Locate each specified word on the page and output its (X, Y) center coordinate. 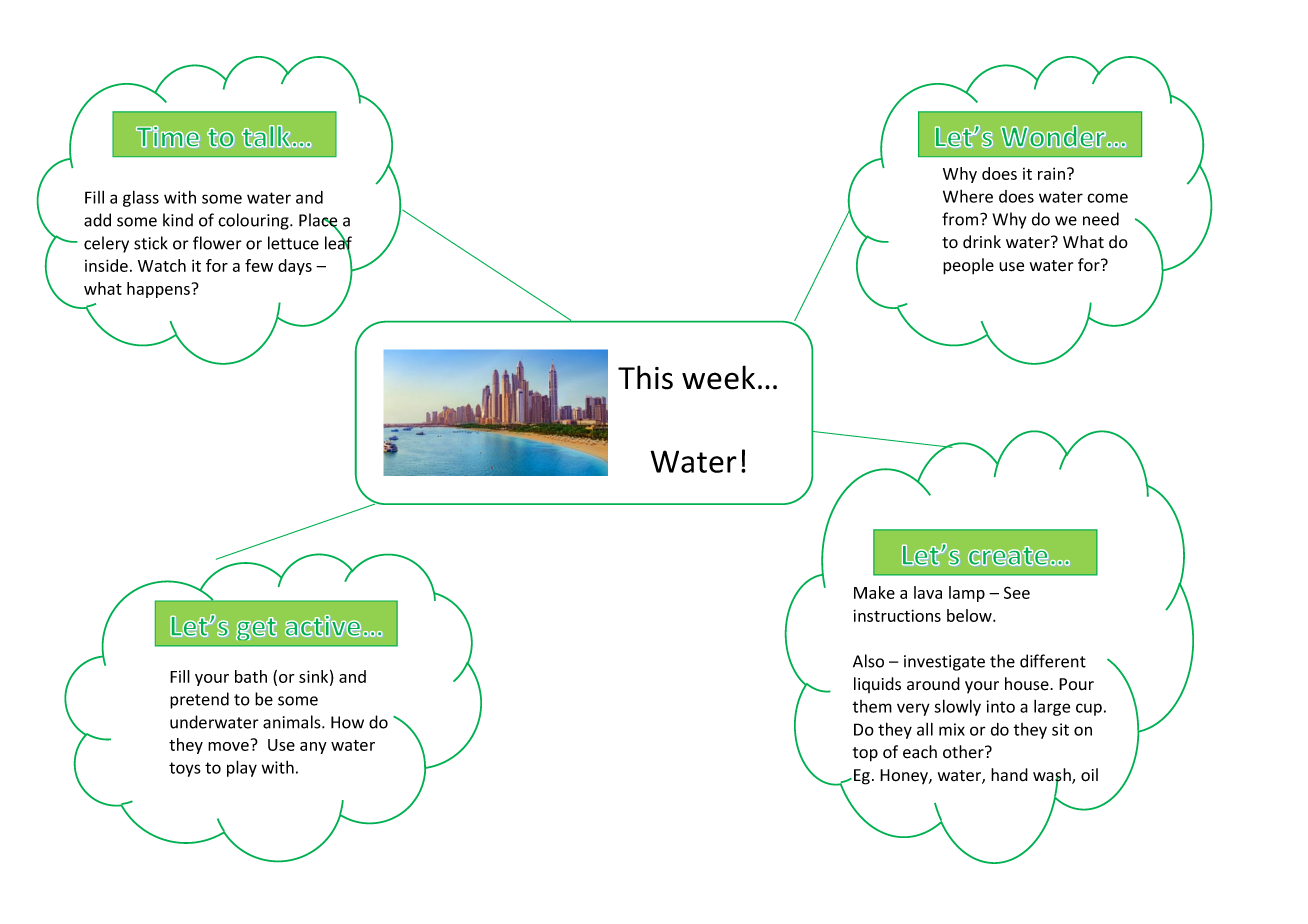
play (242, 768)
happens (159, 290)
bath (251, 676)
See (1017, 592)
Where (968, 196)
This (645, 377)
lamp (967, 594)
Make (874, 592)
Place (318, 221)
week (718, 377)
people (968, 266)
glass (141, 198)
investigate (944, 663)
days (295, 267)
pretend (199, 700)
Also (868, 661)
